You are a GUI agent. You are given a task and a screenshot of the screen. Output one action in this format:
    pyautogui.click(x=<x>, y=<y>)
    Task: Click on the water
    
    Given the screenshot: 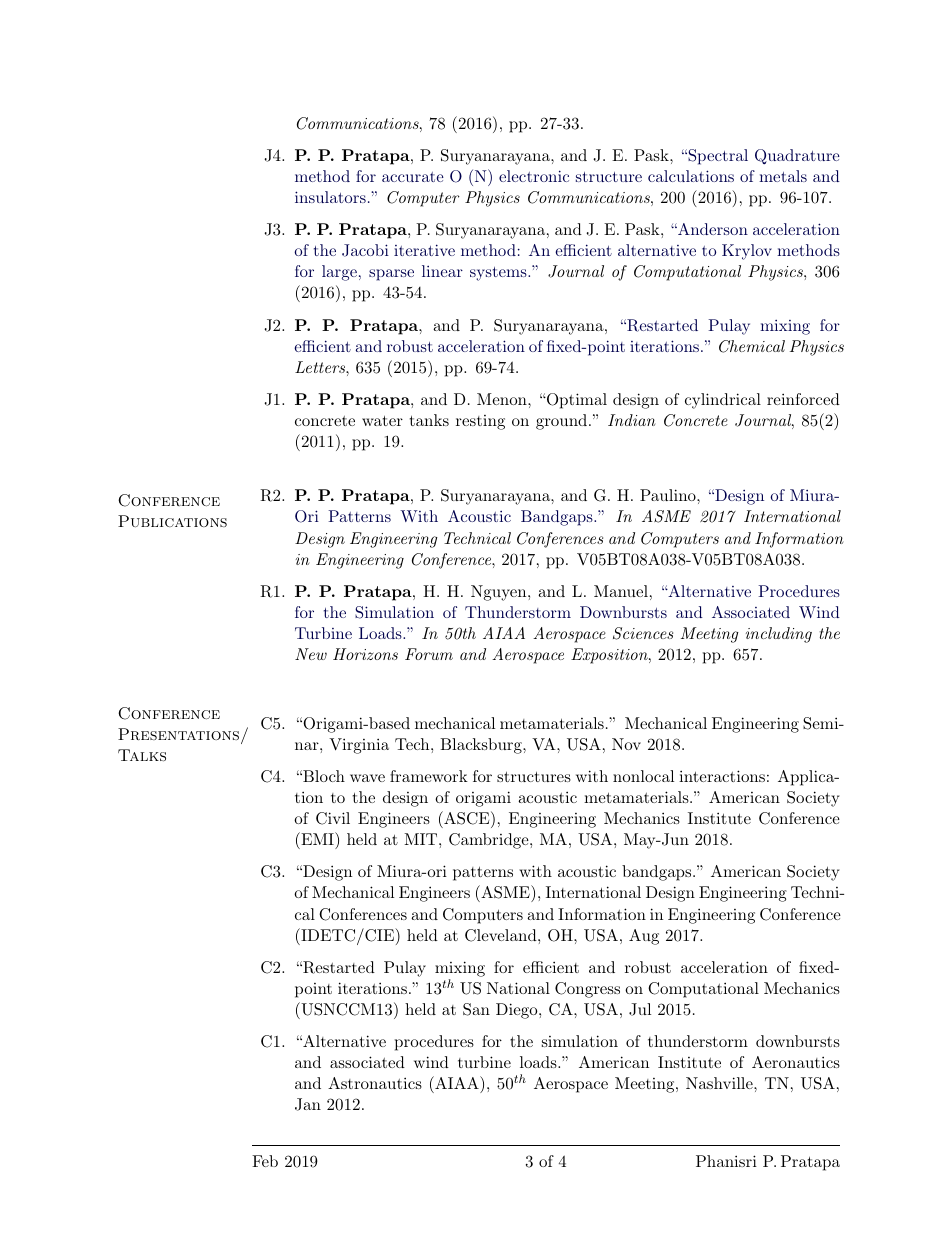 What is the action you would take?
    pyautogui.click(x=382, y=420)
